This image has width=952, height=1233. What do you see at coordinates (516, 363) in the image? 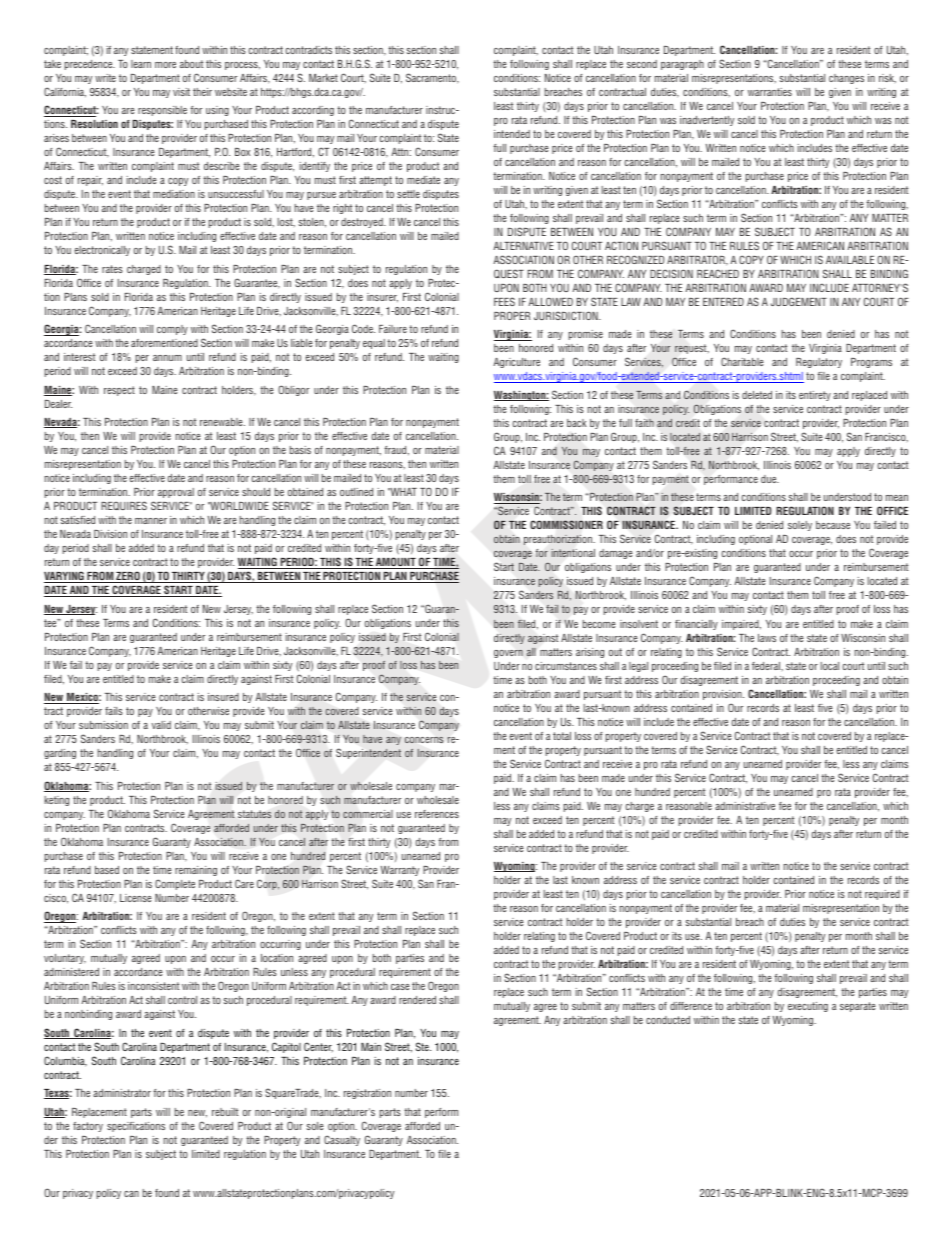
I see `Agriculture` at bounding box center [516, 363].
